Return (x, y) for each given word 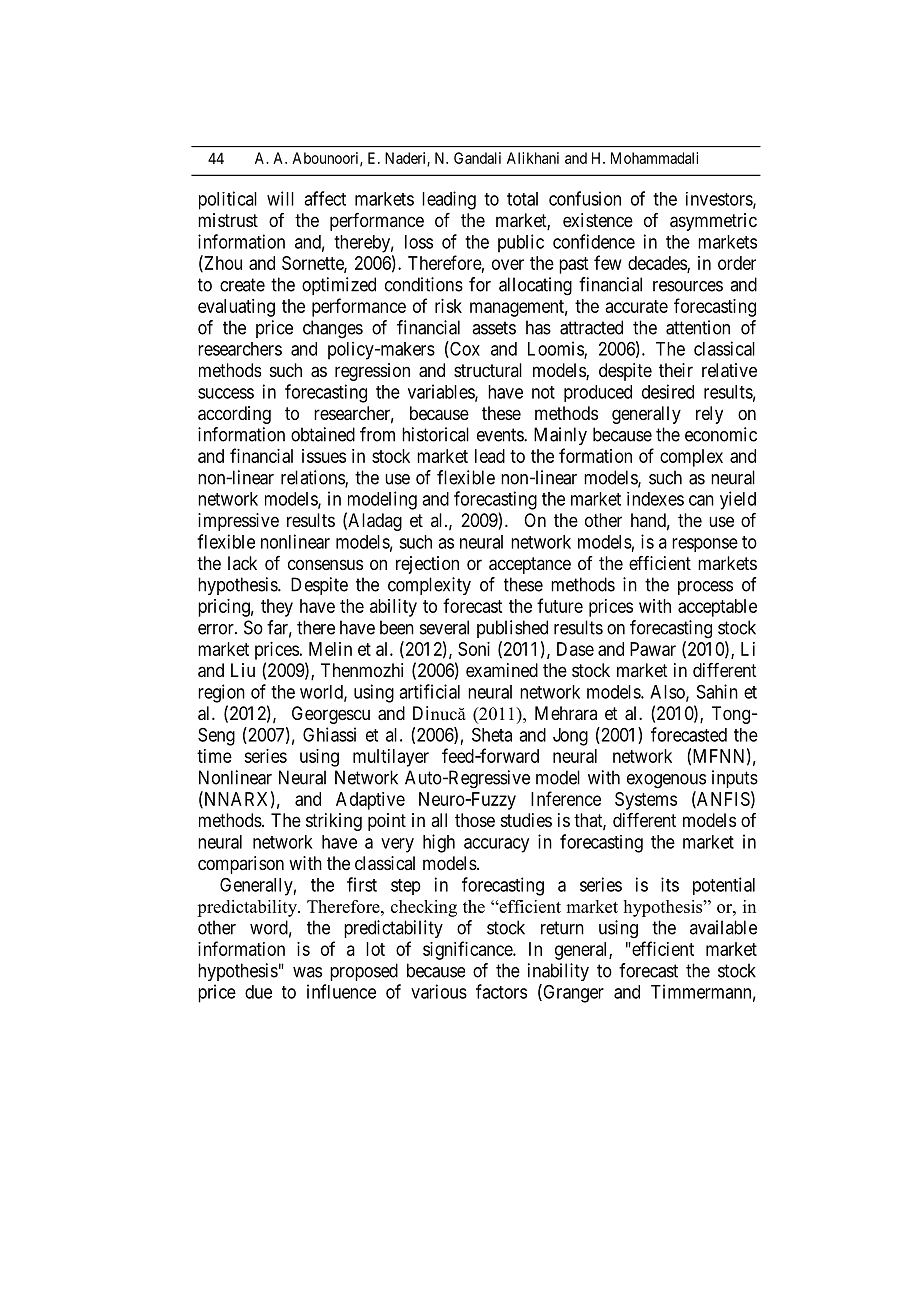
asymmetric (713, 222)
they (277, 608)
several (444, 627)
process (705, 588)
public (521, 243)
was (307, 972)
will (280, 198)
